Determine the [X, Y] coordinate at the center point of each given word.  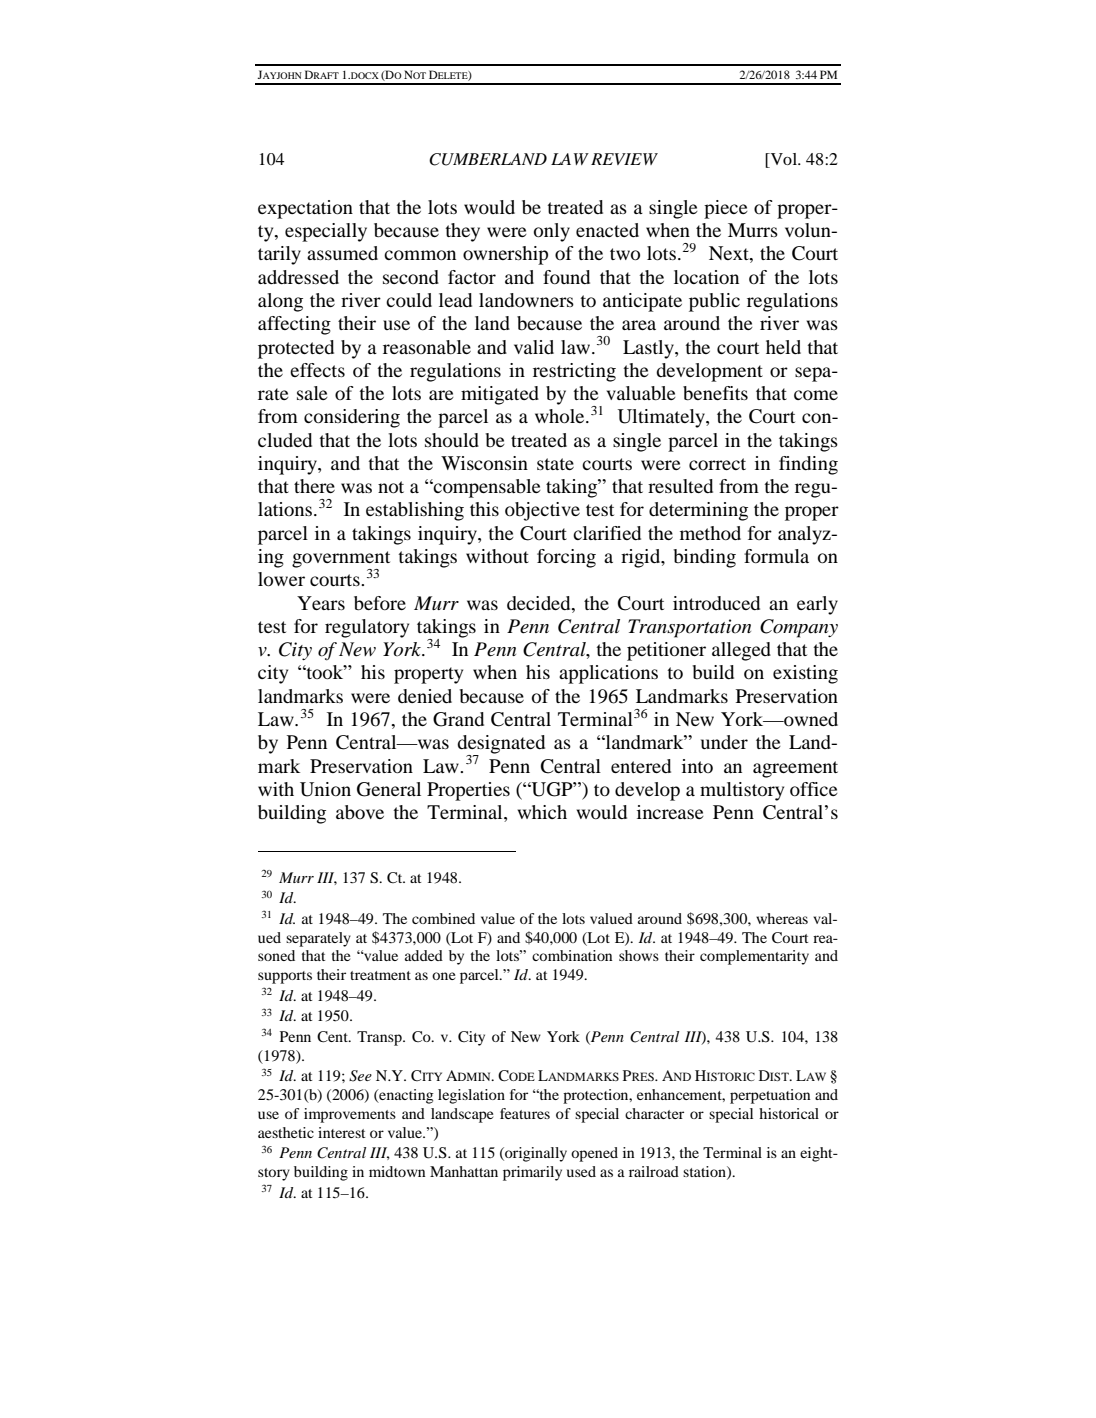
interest [341, 1132]
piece [726, 209]
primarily [532, 1173]
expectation [305, 209]
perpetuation [770, 1096]
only [552, 232]
